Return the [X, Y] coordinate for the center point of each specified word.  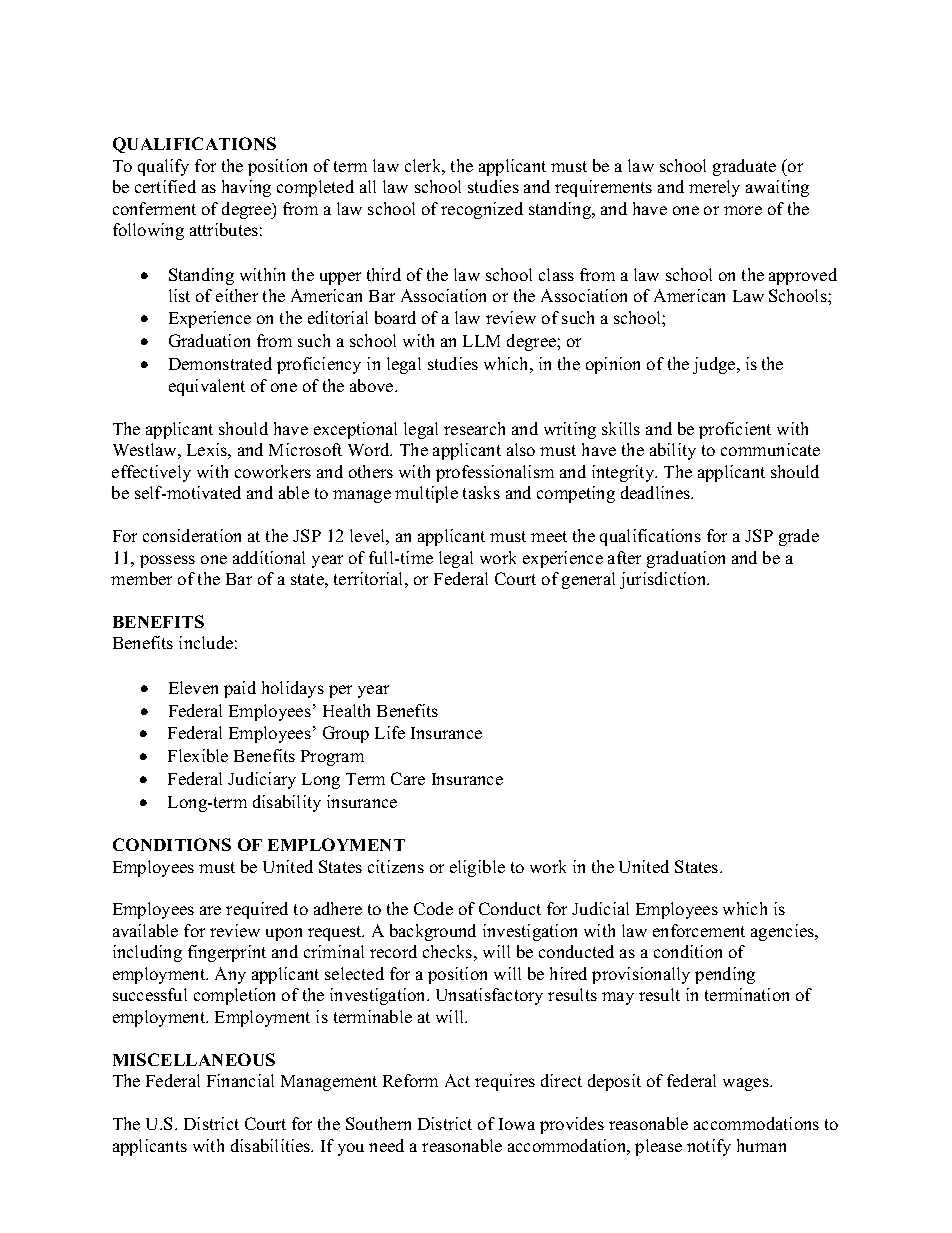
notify [709, 1147]
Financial [240, 1080]
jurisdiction [664, 580]
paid [240, 689]
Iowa [517, 1124]
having [246, 188]
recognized [482, 210]
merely [714, 188]
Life [390, 732]
